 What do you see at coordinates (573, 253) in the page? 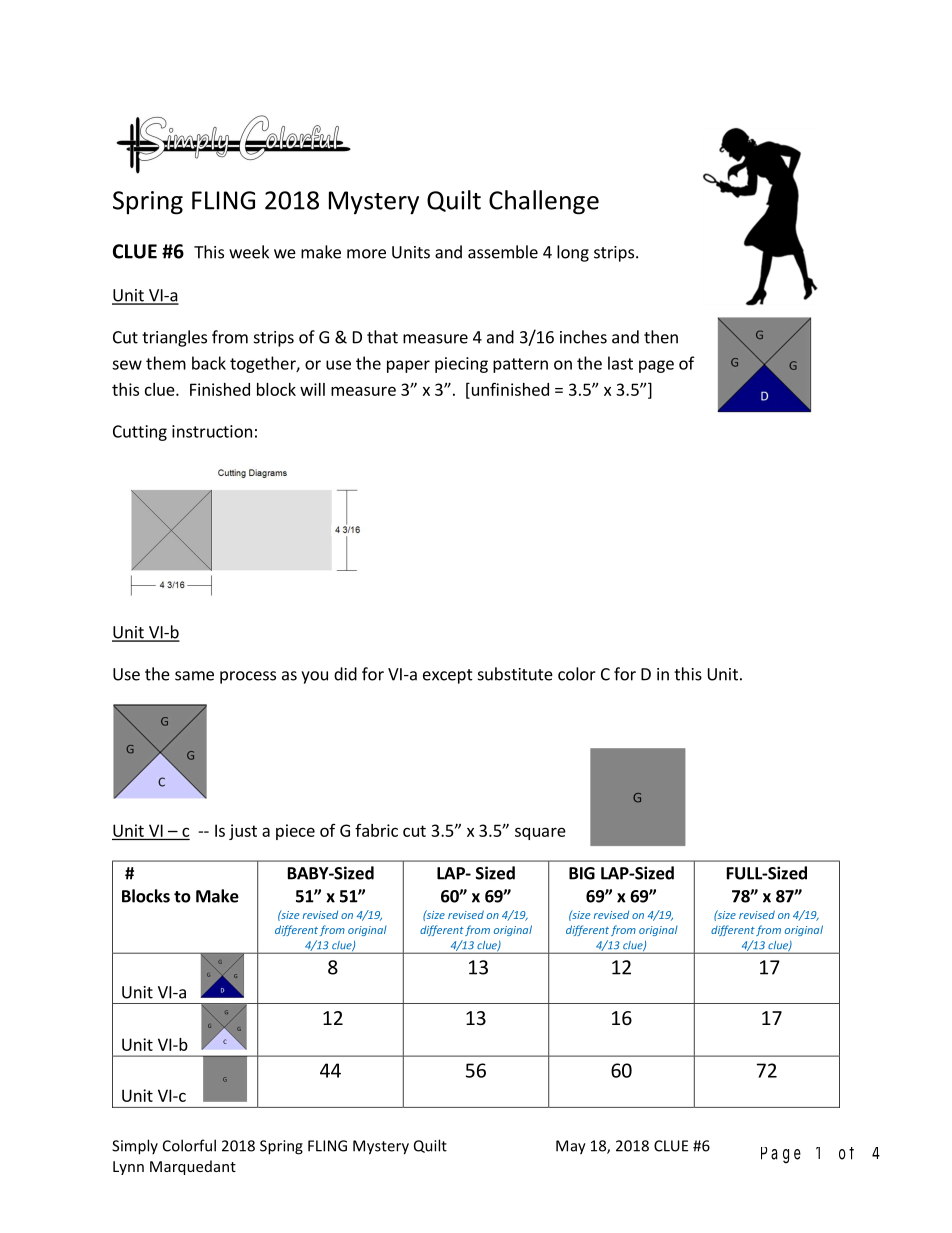
I see `long` at bounding box center [573, 253].
